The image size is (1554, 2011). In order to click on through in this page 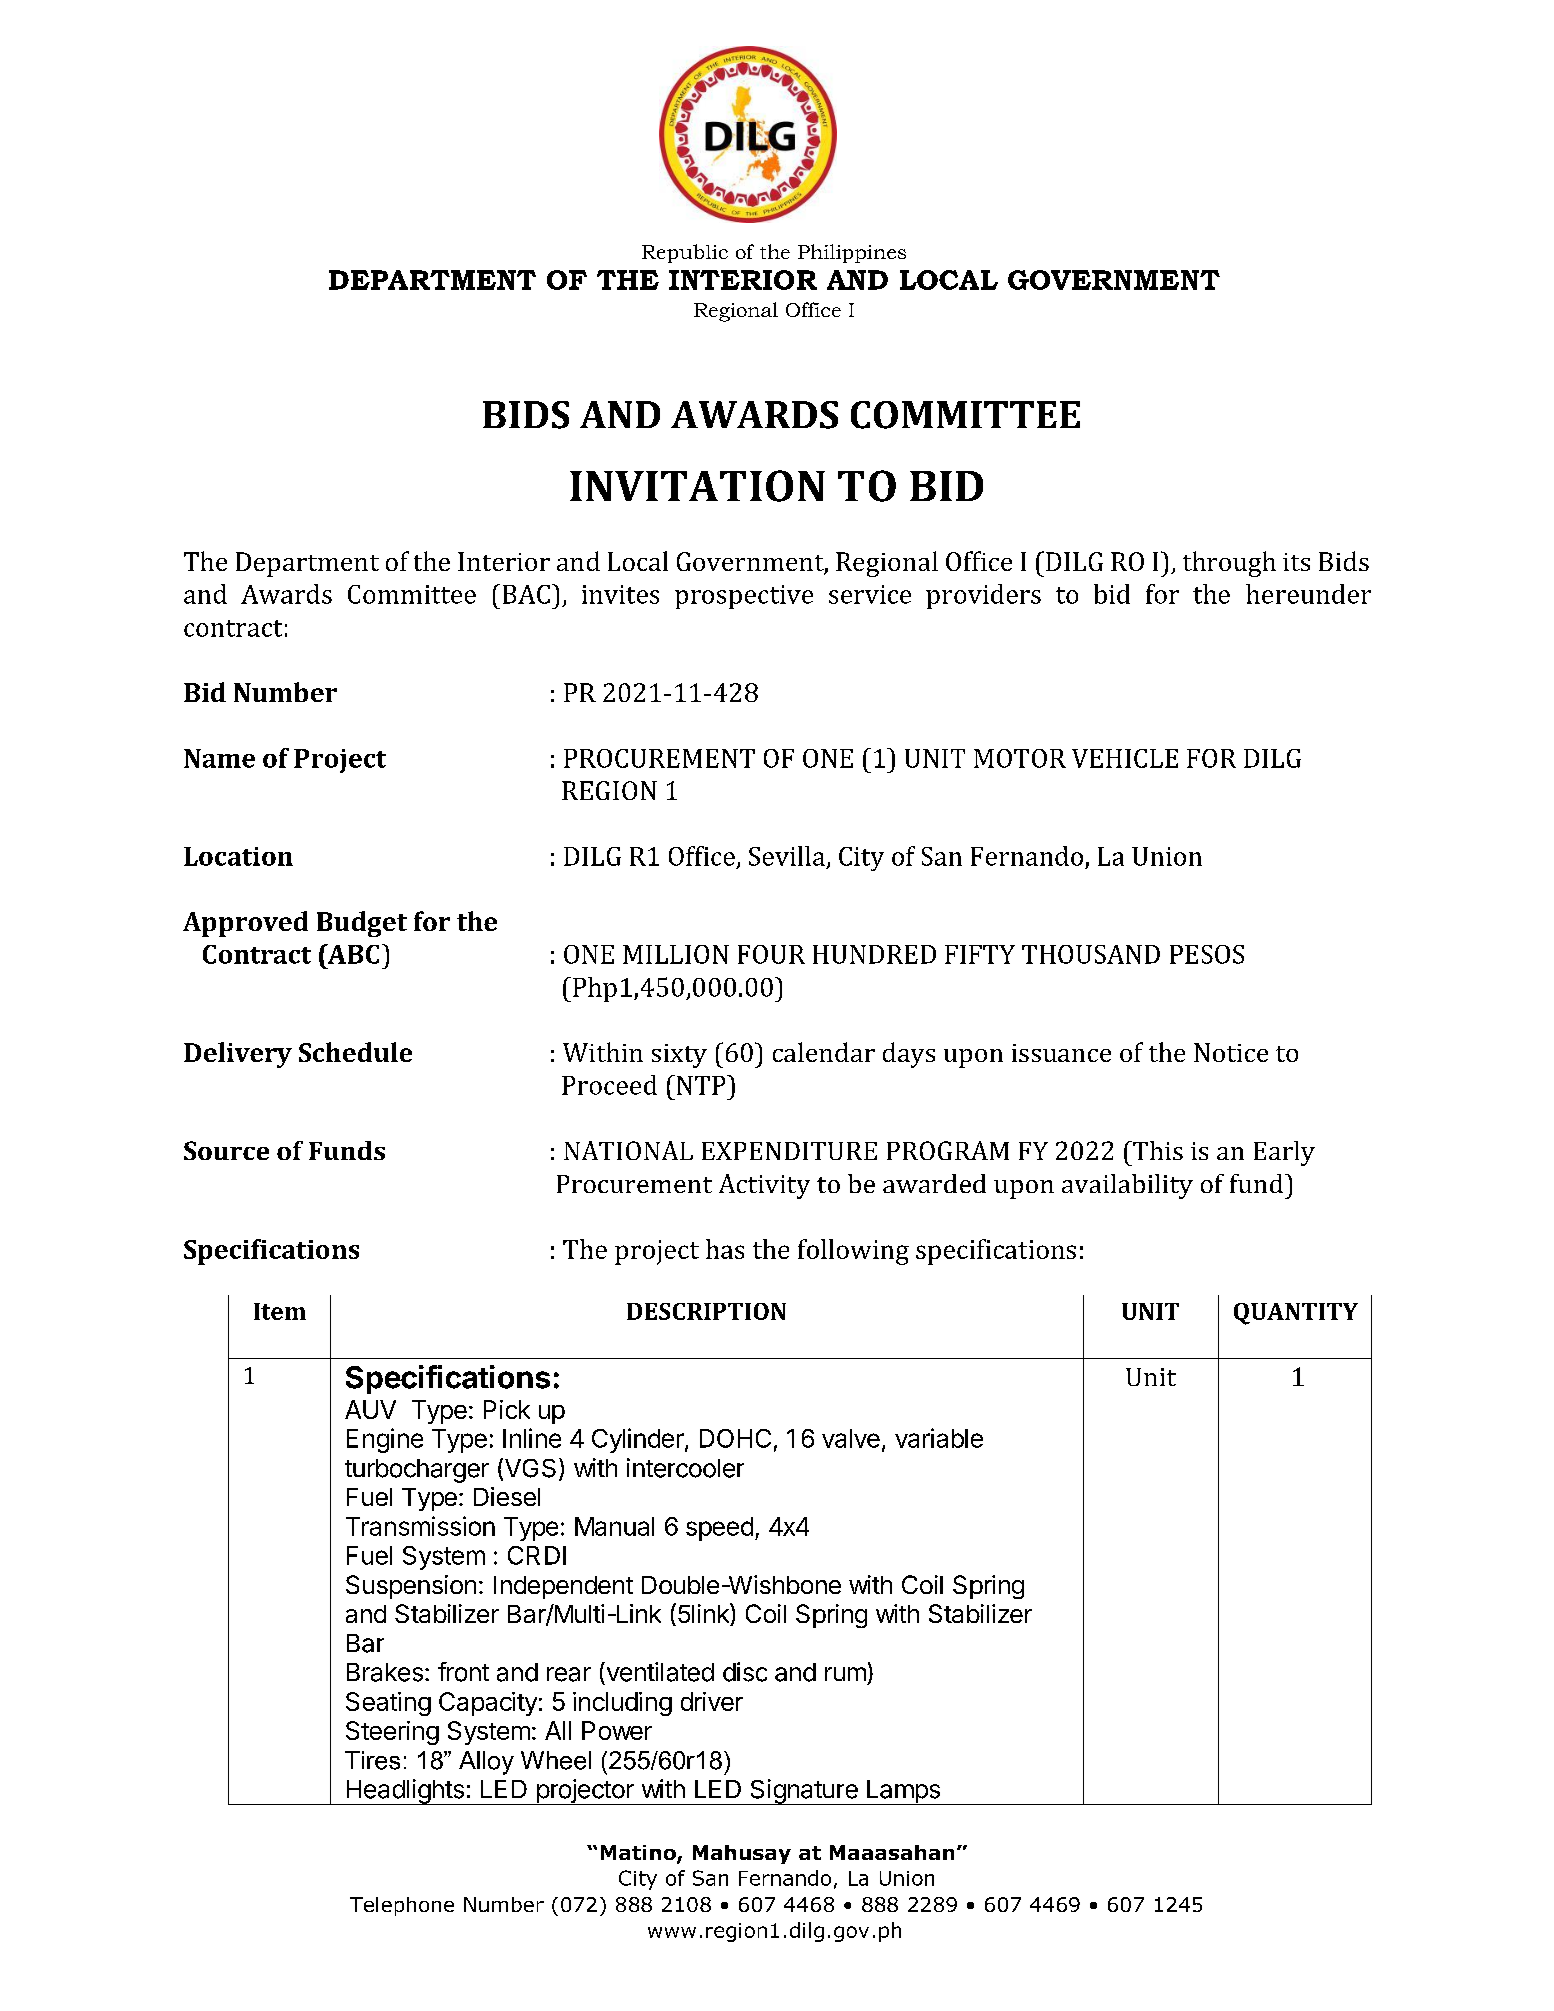, I will do `click(1229, 564)`.
